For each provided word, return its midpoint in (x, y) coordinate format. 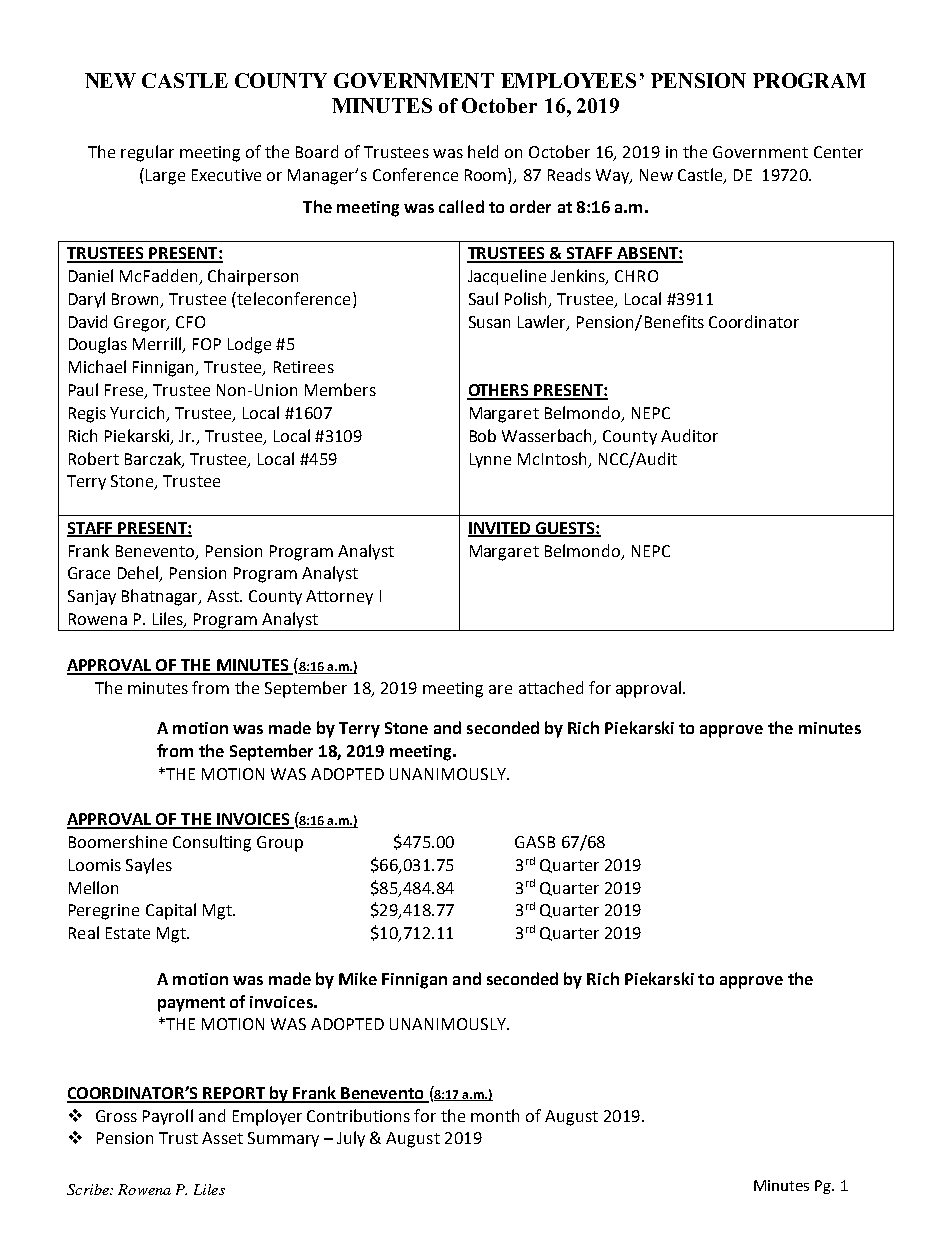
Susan (489, 322)
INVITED (500, 529)
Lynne (490, 460)
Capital (171, 911)
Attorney (339, 597)
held (483, 151)
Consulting (212, 843)
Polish (527, 300)
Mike (358, 978)
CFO (190, 322)
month (495, 1115)
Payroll (168, 1117)
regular (147, 153)
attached (551, 687)
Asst (224, 596)
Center (838, 152)
